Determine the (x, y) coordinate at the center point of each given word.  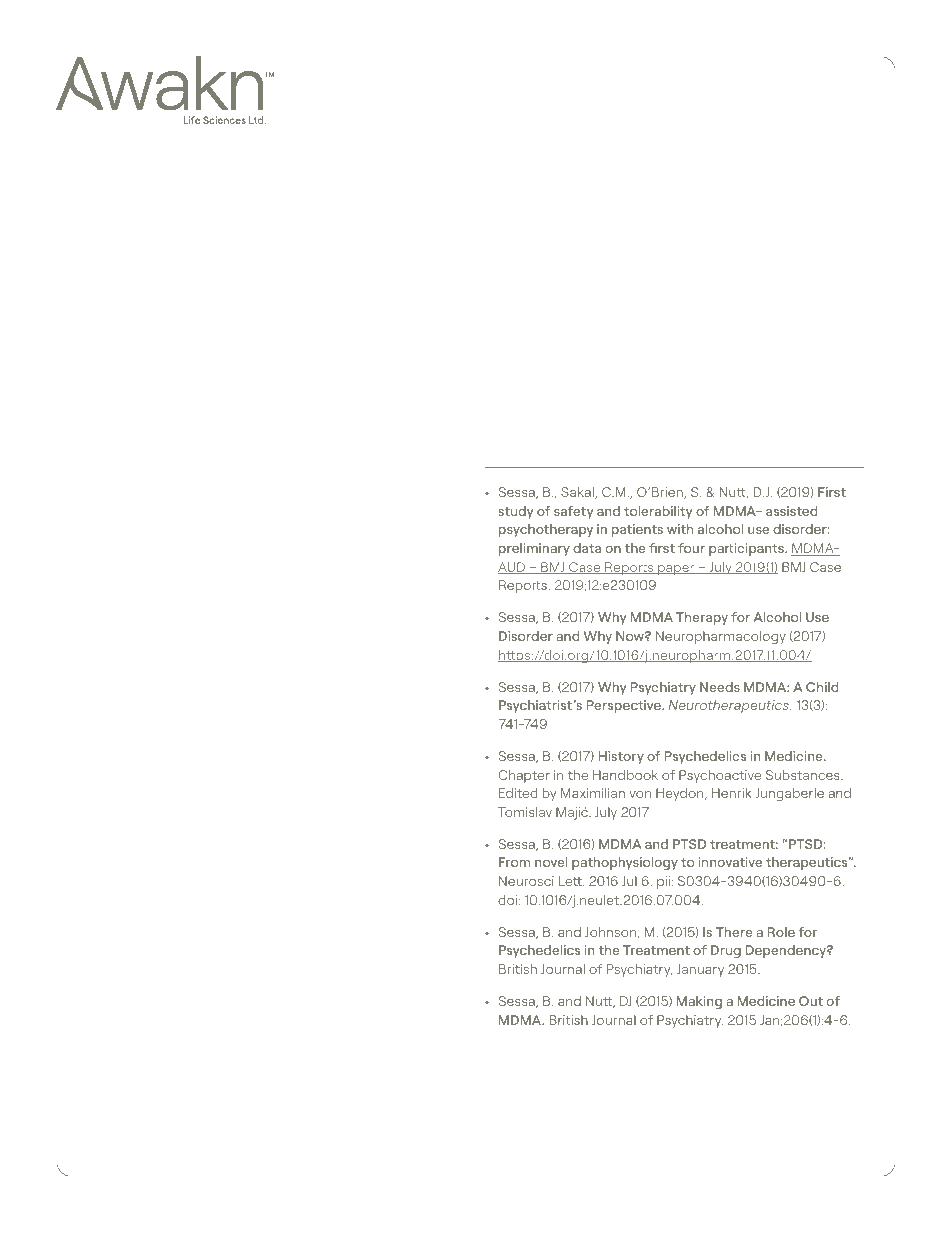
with (680, 529)
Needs (720, 687)
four (691, 548)
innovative (730, 862)
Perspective (625, 706)
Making (699, 1002)
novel (551, 862)
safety (573, 512)
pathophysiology (625, 863)
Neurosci (526, 881)
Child (822, 687)
